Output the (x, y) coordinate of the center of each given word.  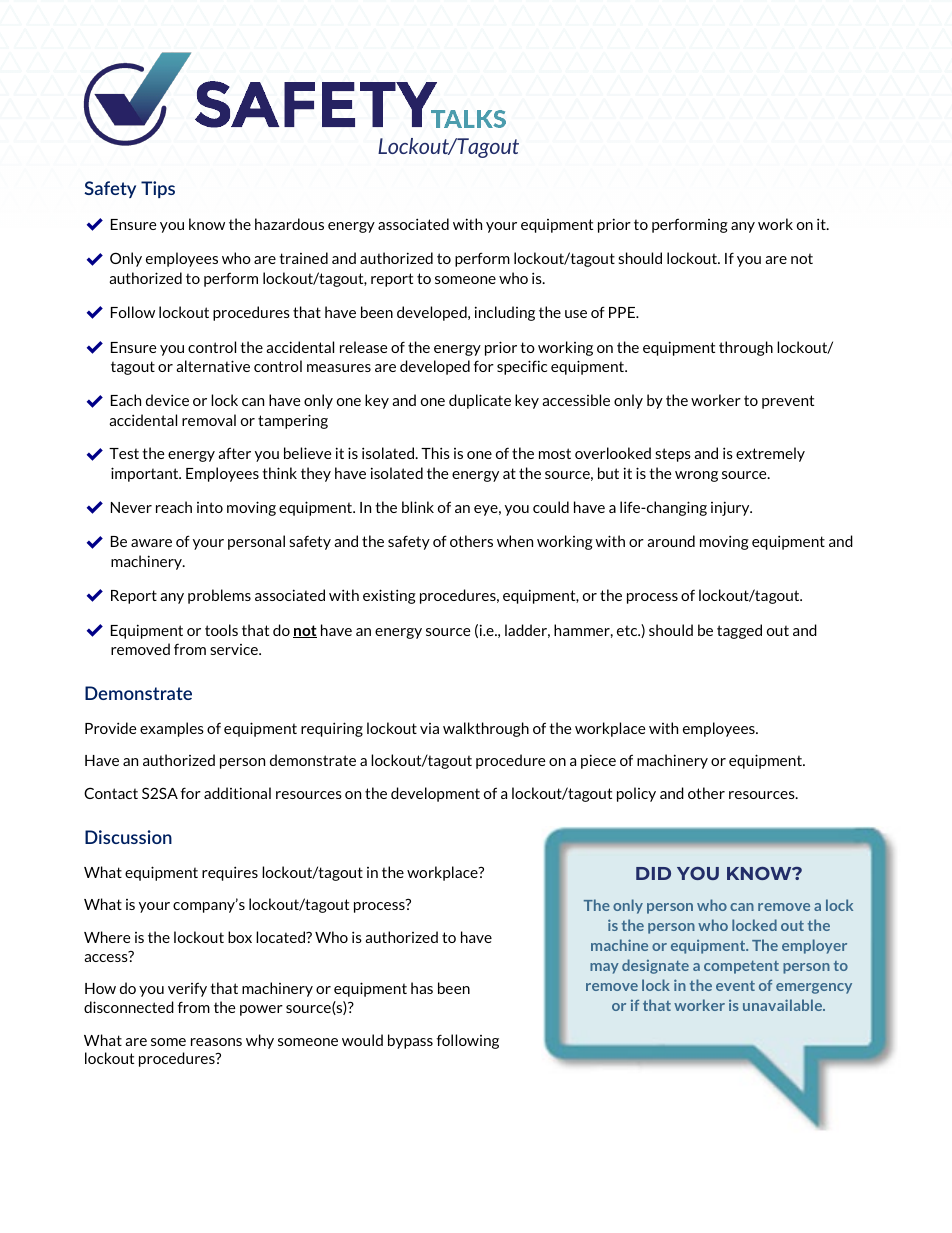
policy (636, 794)
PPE (623, 312)
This (435, 453)
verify (187, 989)
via (429, 728)
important (146, 474)
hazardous (289, 224)
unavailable (783, 1005)
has (422, 988)
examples (172, 729)
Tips (158, 189)
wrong (696, 476)
